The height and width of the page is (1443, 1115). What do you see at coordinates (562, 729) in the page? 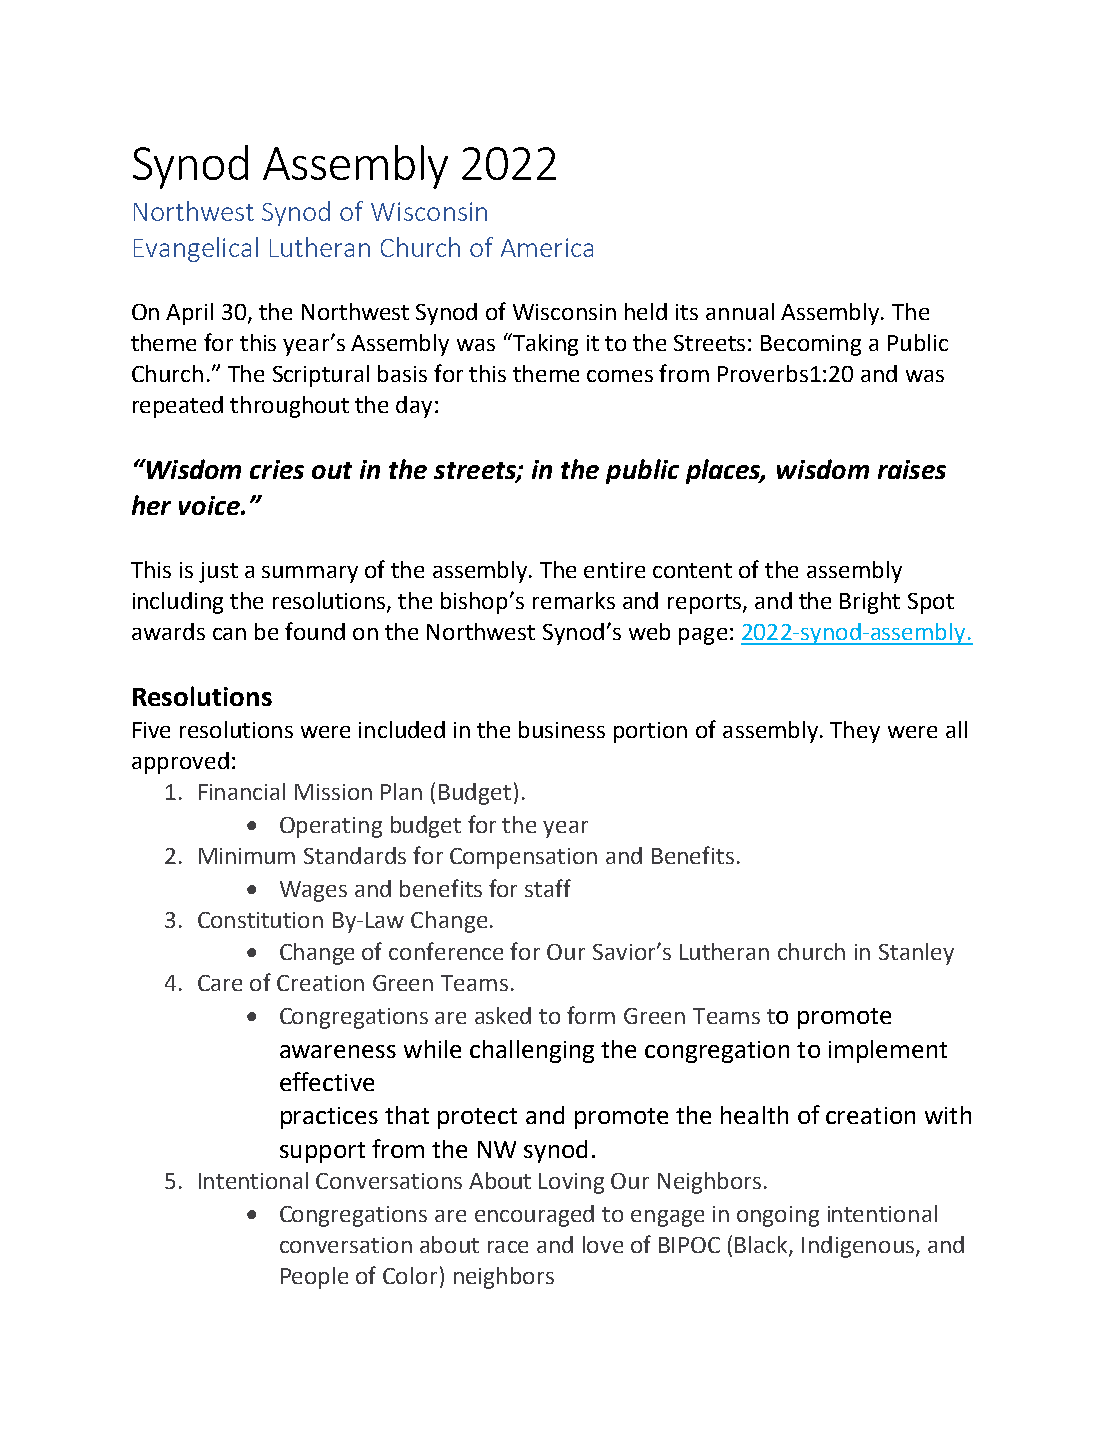
I see `business` at bounding box center [562, 729].
